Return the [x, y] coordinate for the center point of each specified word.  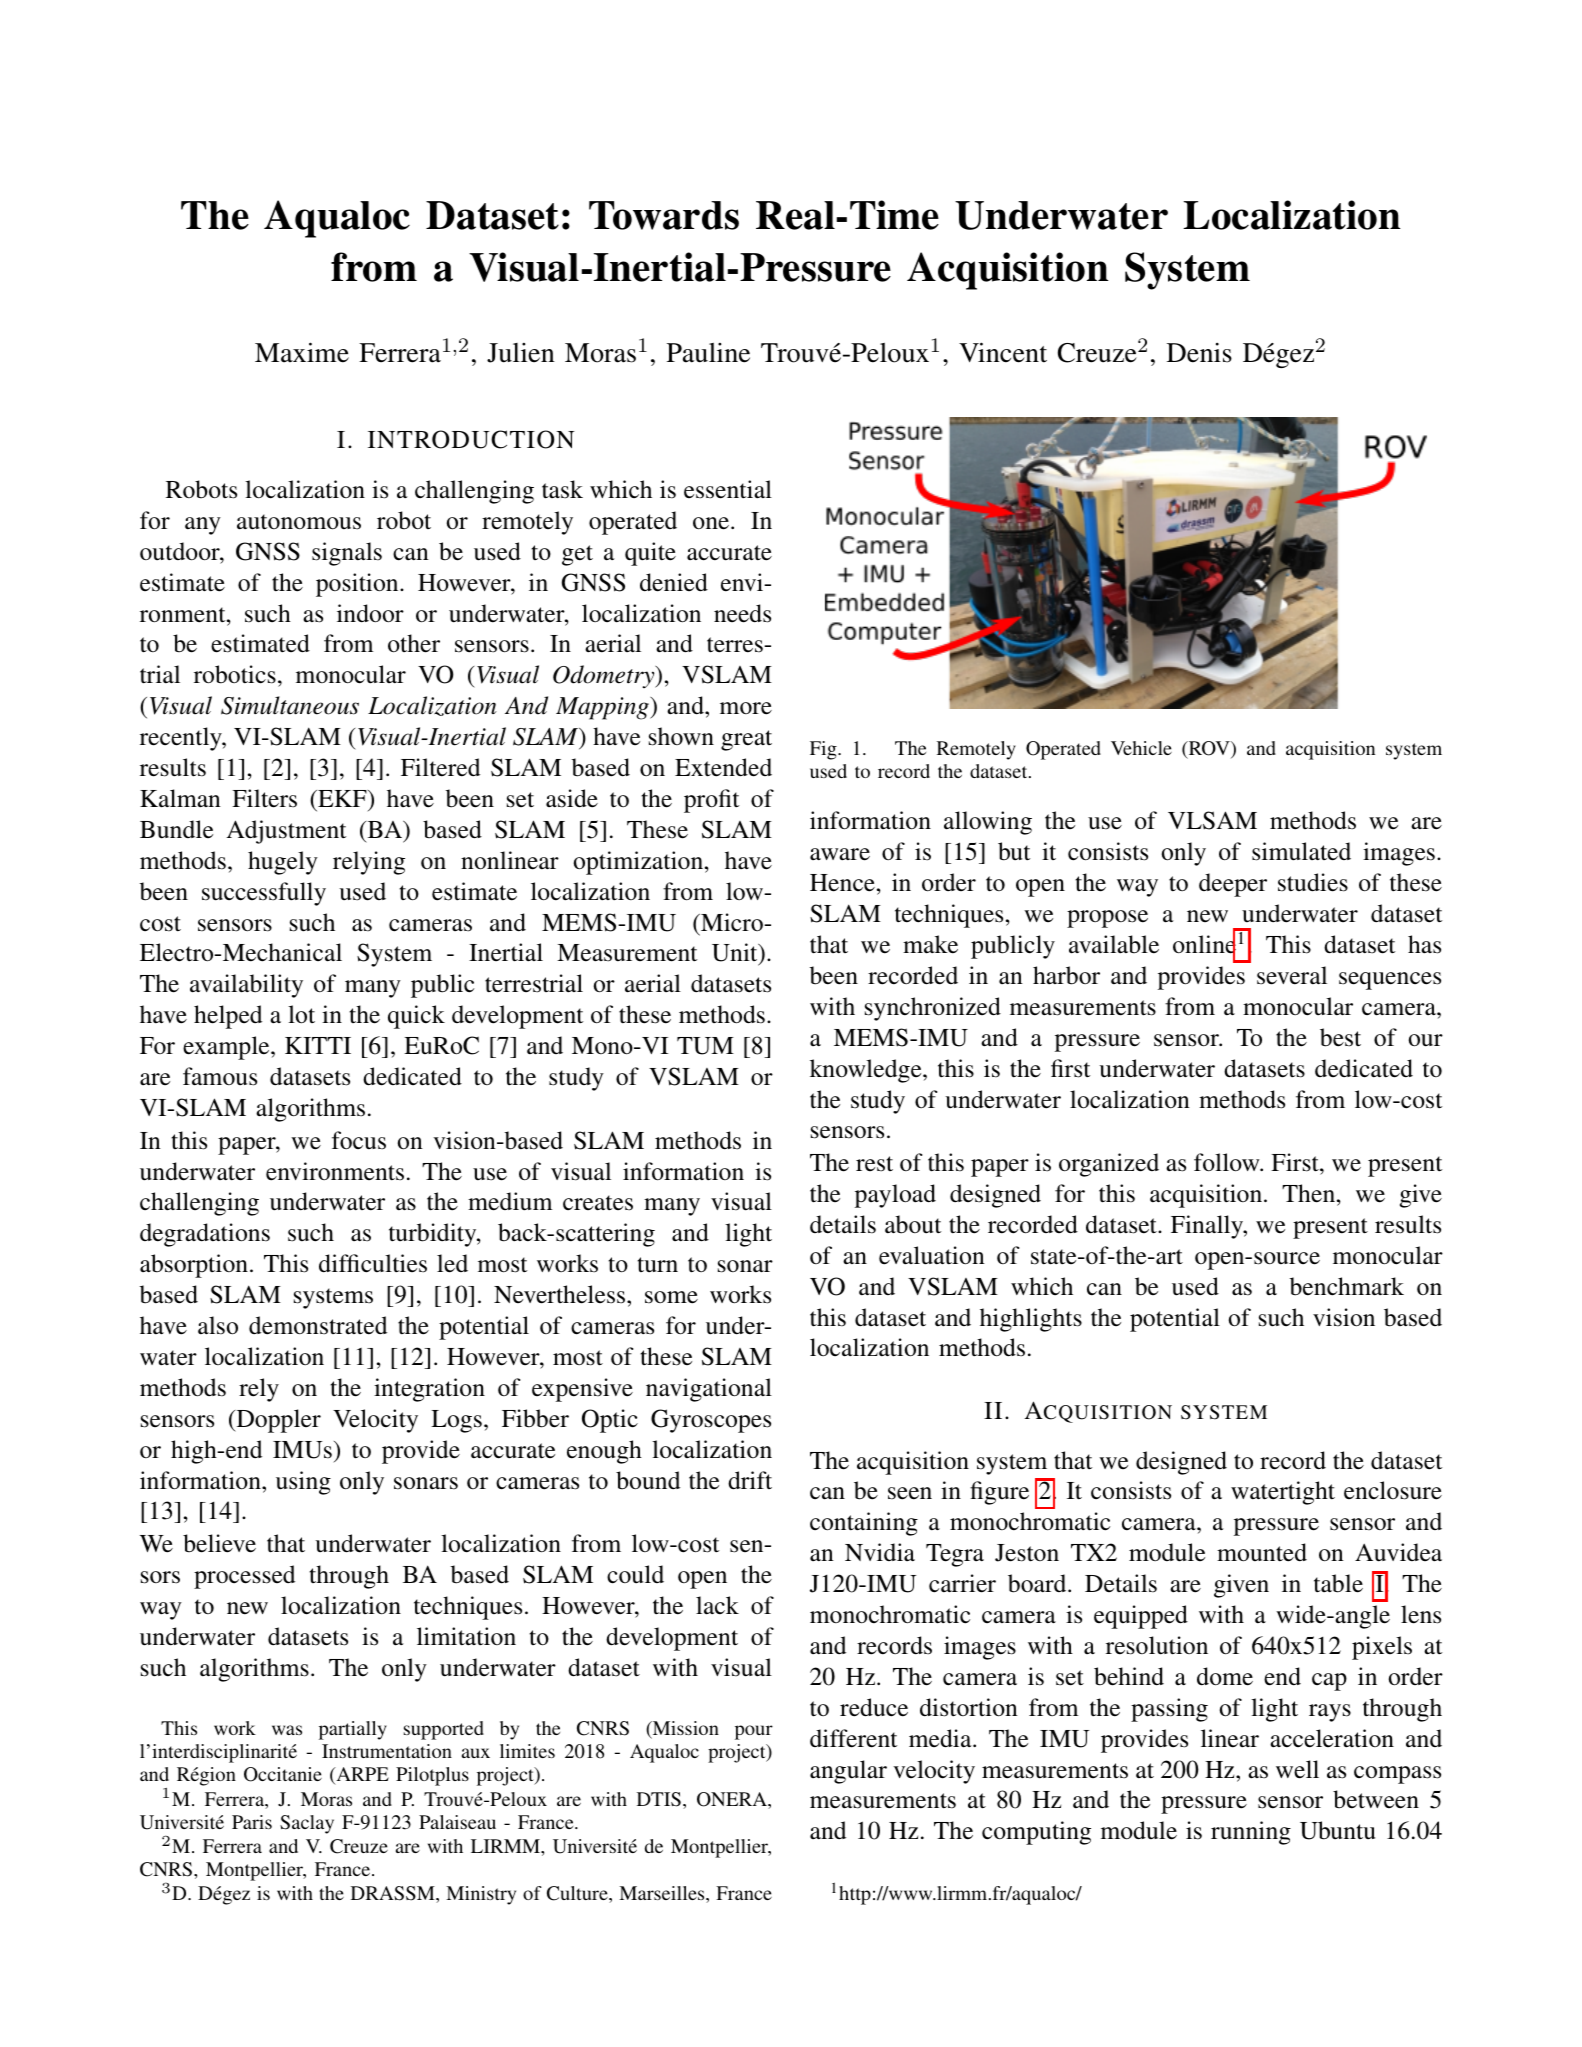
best [1340, 1037]
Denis [1199, 353]
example [227, 1048]
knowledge [867, 1071]
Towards [664, 215]
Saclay [307, 1824]
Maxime [302, 352]
